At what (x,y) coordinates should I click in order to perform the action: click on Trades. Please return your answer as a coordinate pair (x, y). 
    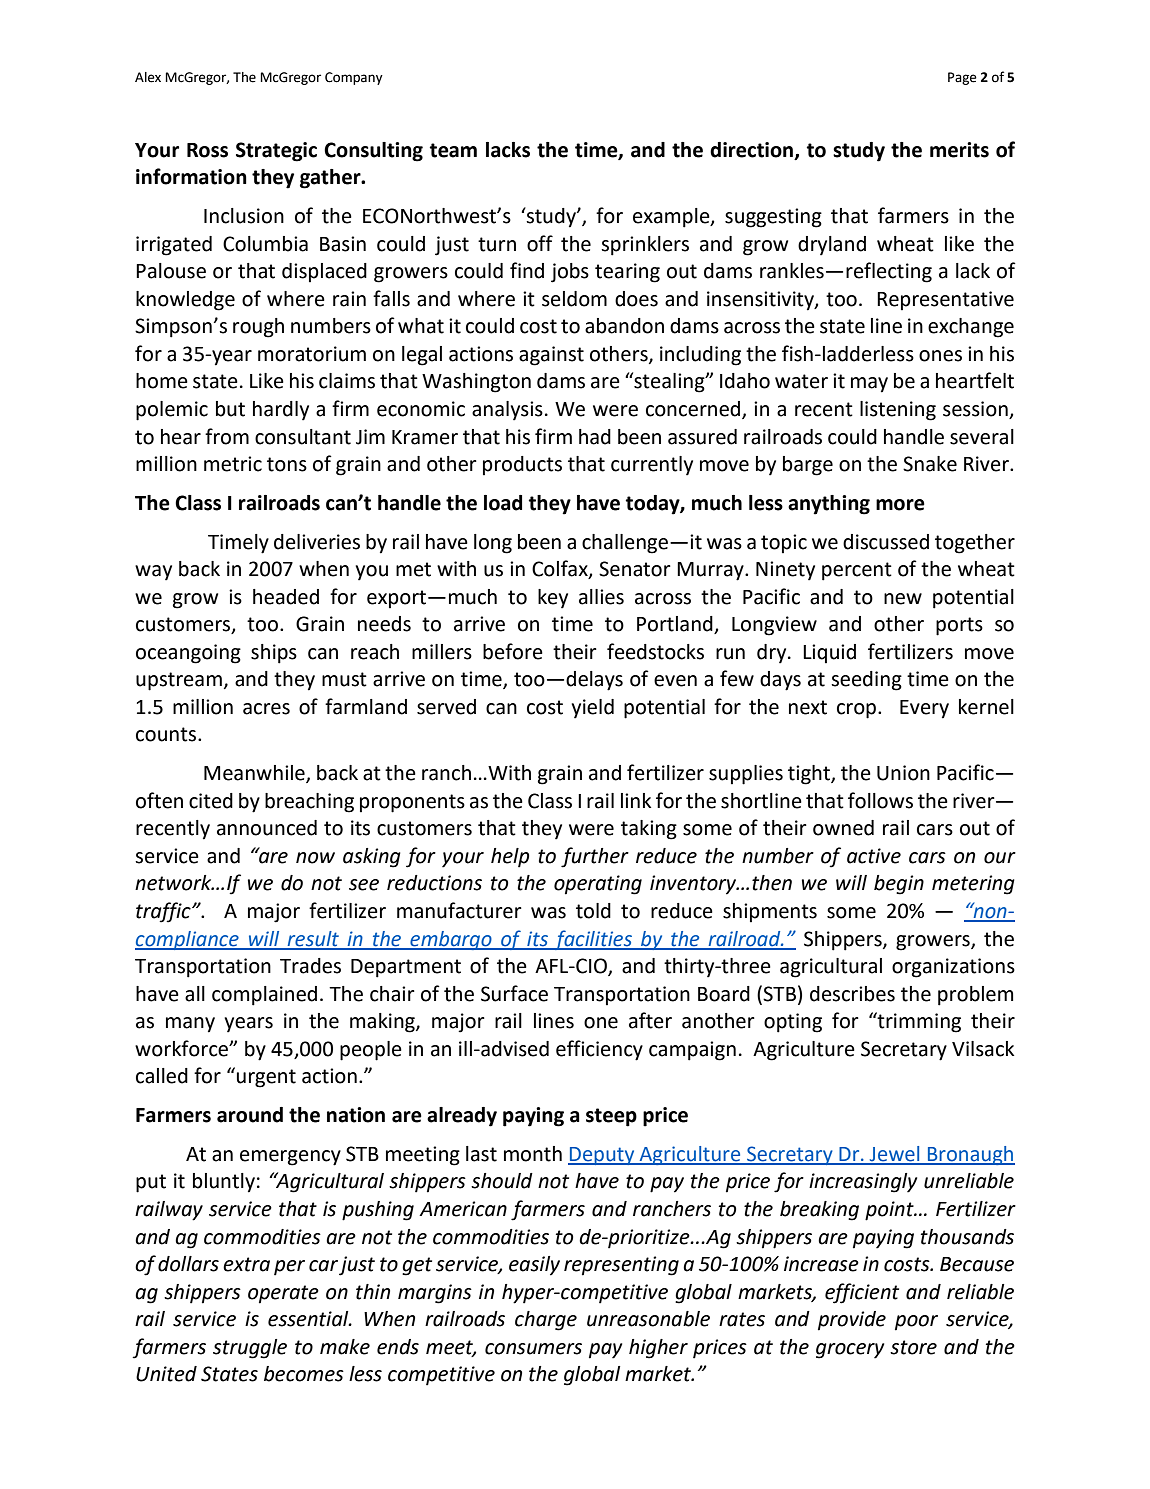
    Looking at the image, I should click on (310, 966).
